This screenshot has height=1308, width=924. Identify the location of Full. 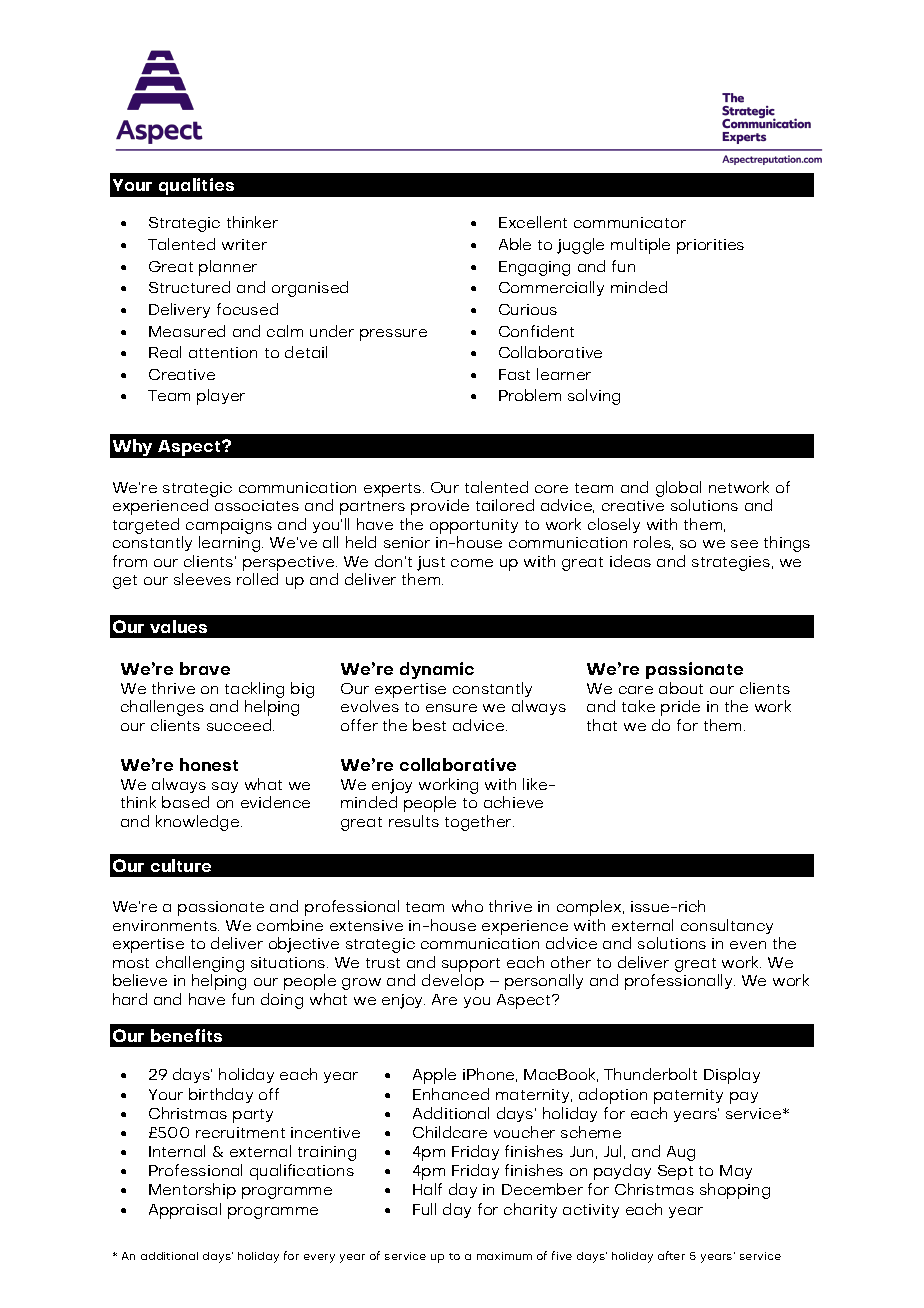
(424, 1209).
